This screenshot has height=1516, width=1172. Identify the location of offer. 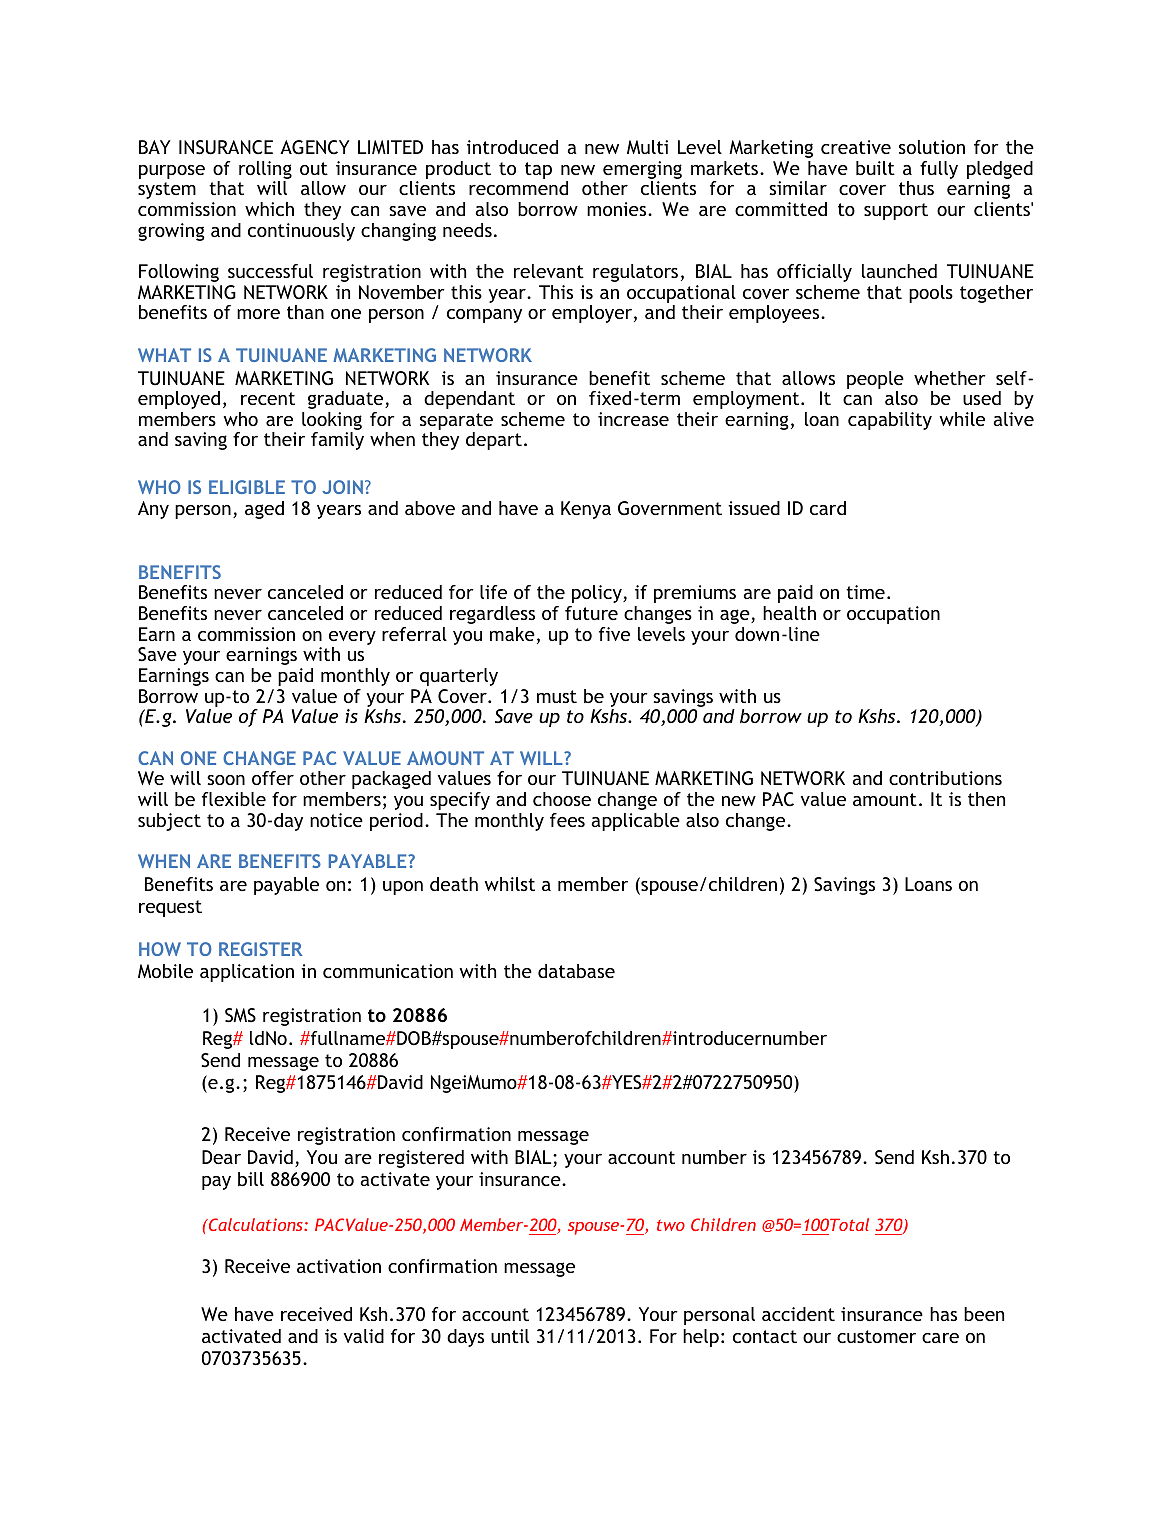
(273, 778).
